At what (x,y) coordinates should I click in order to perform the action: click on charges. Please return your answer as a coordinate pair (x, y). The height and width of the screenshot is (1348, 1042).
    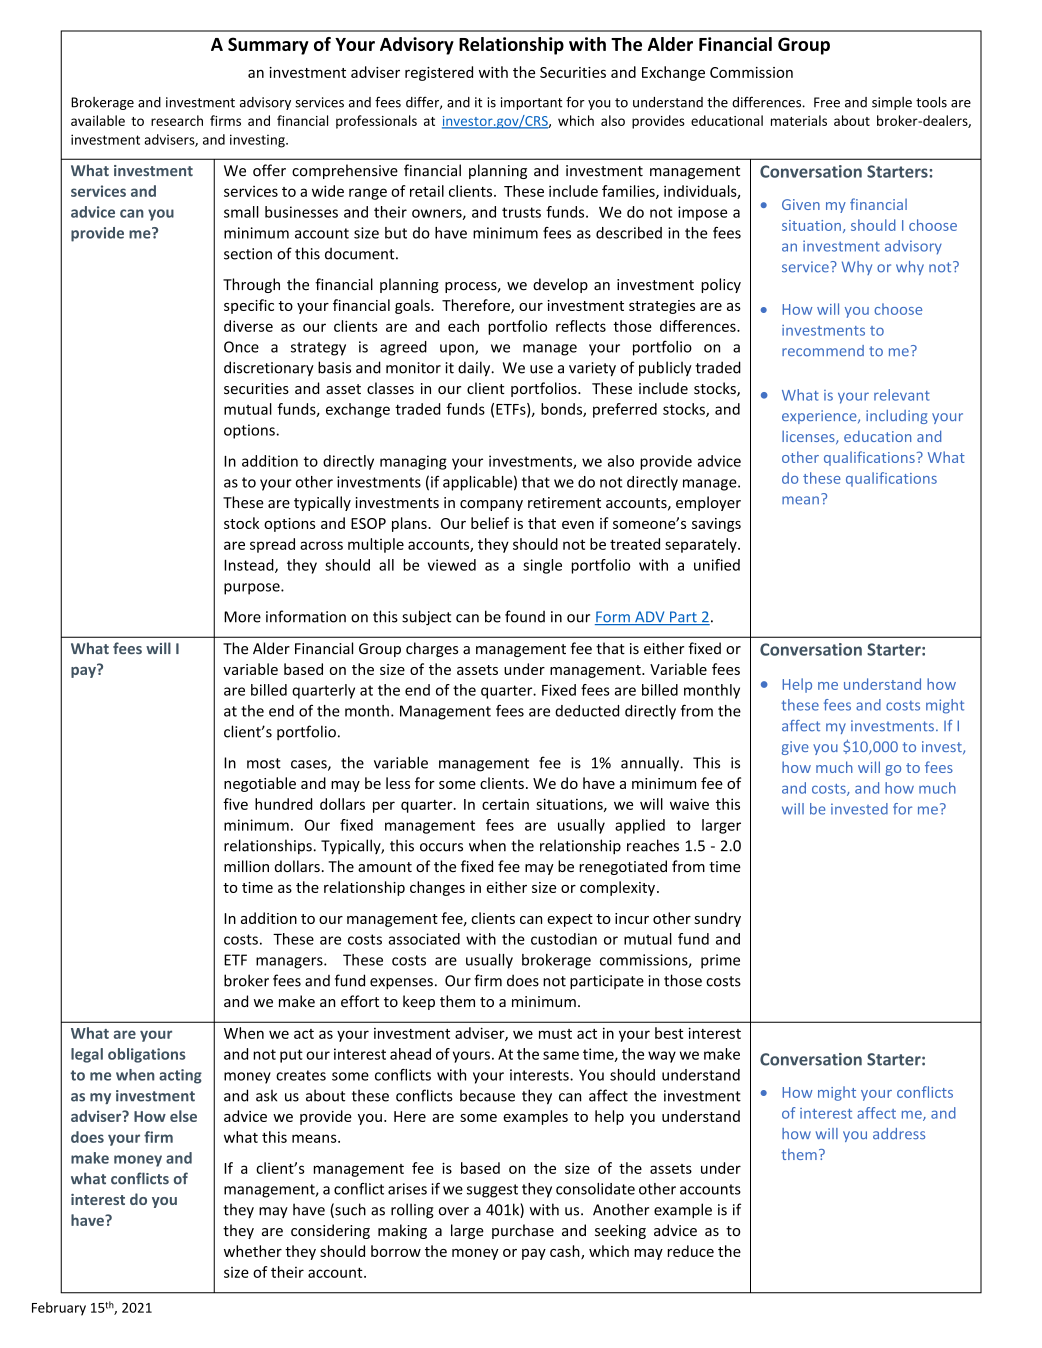
    Looking at the image, I should click on (432, 649).
